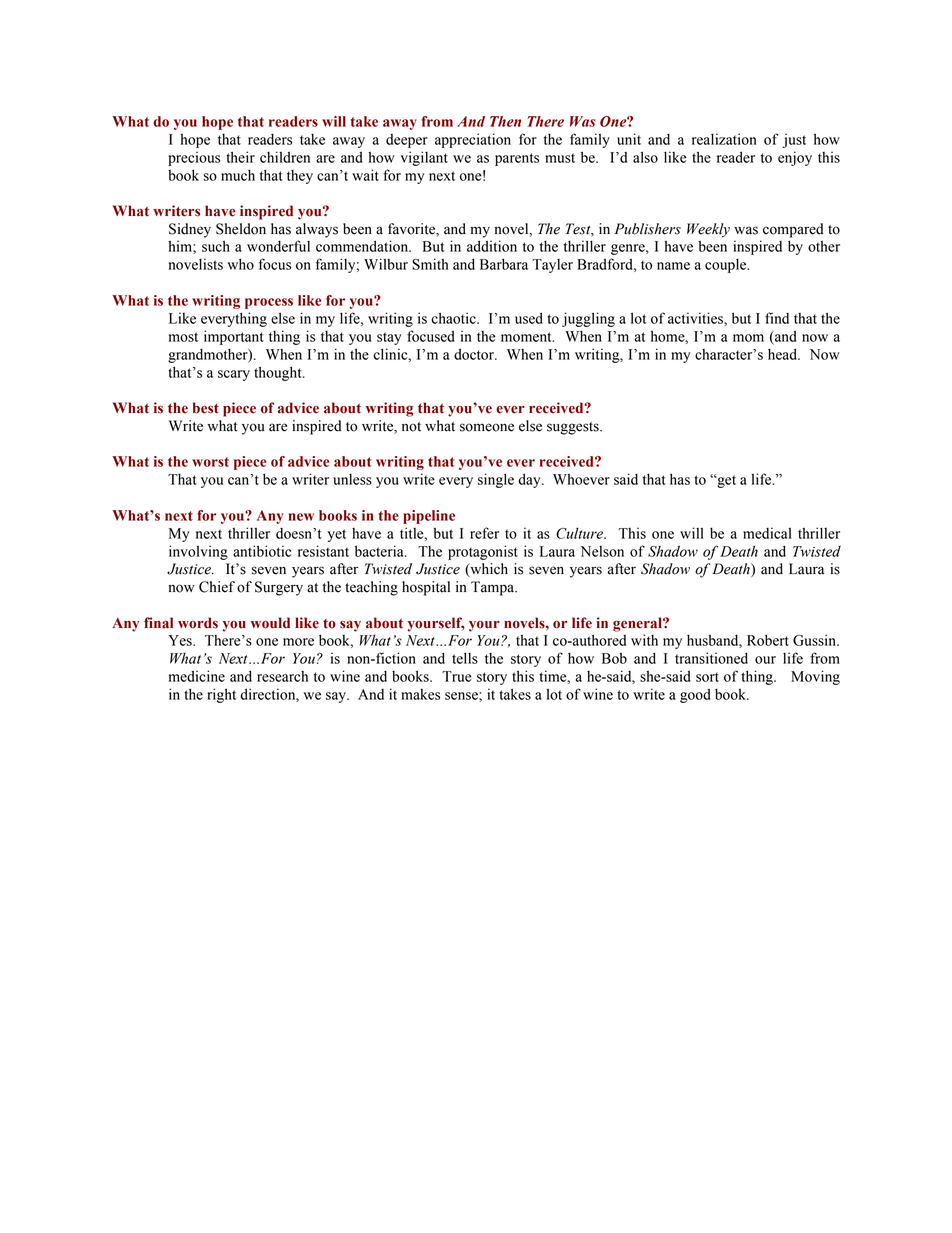 The height and width of the page is (1233, 952). Describe the element at coordinates (206, 408) in the page. I see `best` at that location.
